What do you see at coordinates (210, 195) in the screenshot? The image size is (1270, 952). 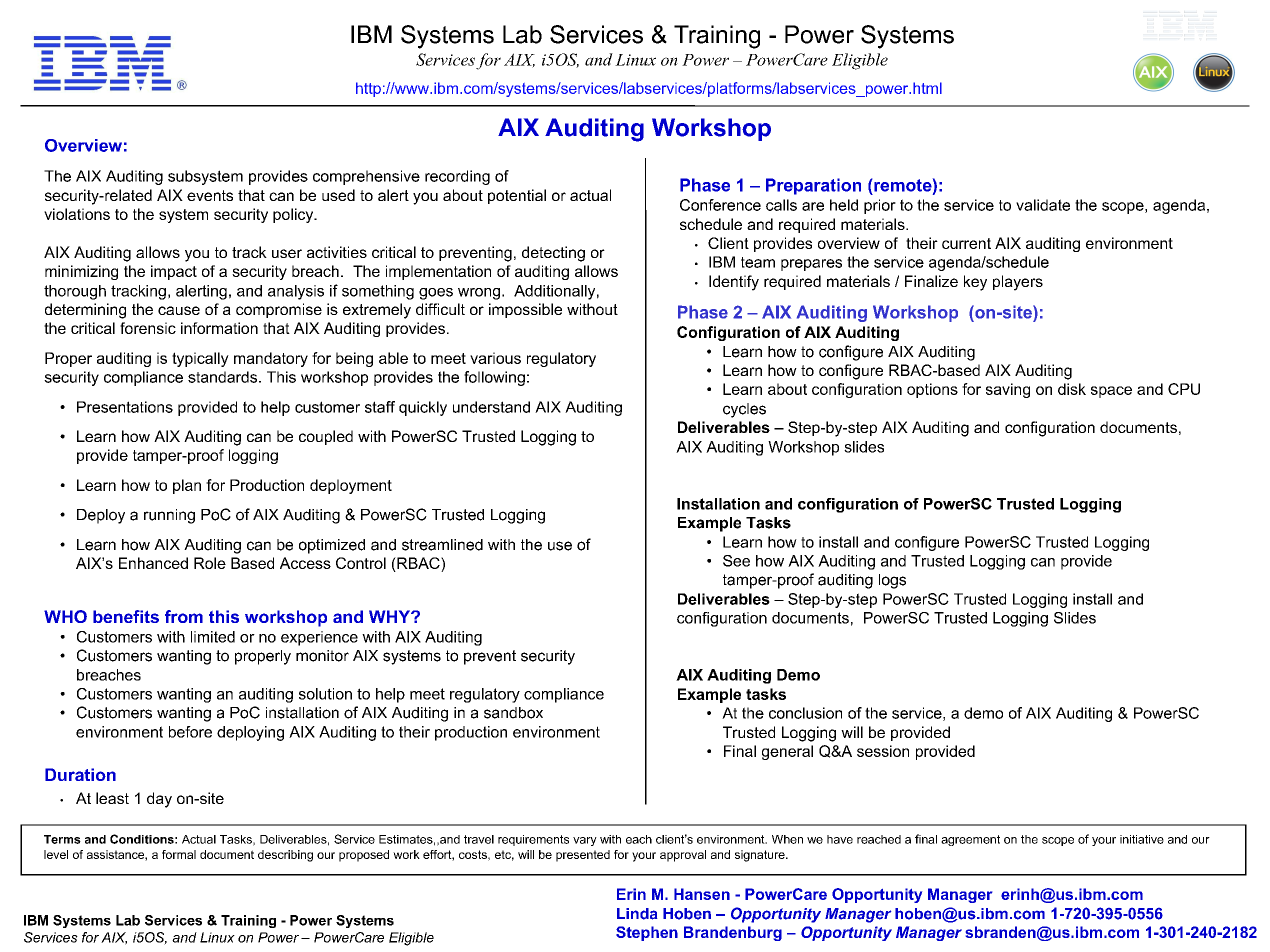 I see `events` at bounding box center [210, 195].
